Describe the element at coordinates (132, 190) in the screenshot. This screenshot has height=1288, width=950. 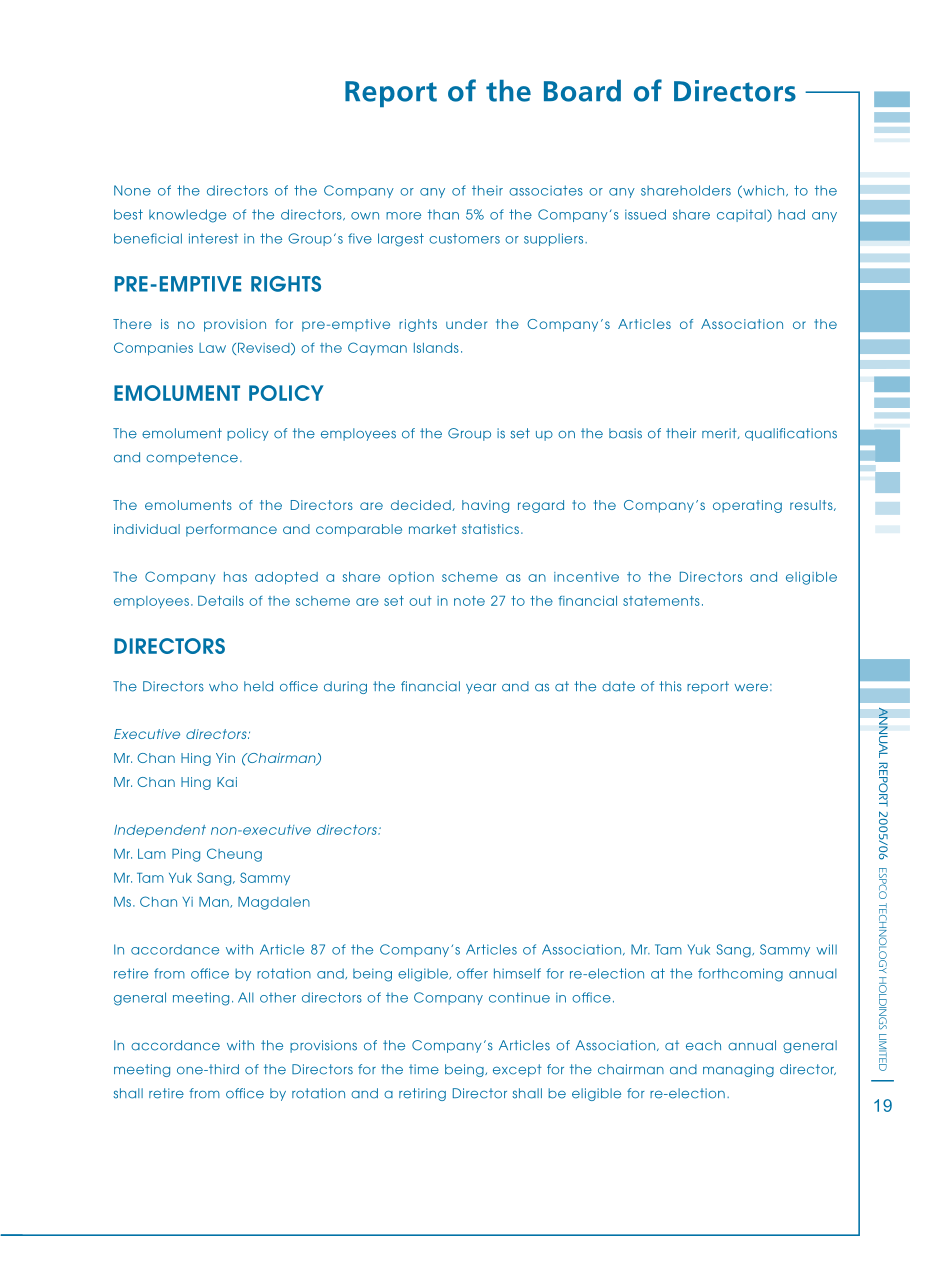
I see `None` at that location.
